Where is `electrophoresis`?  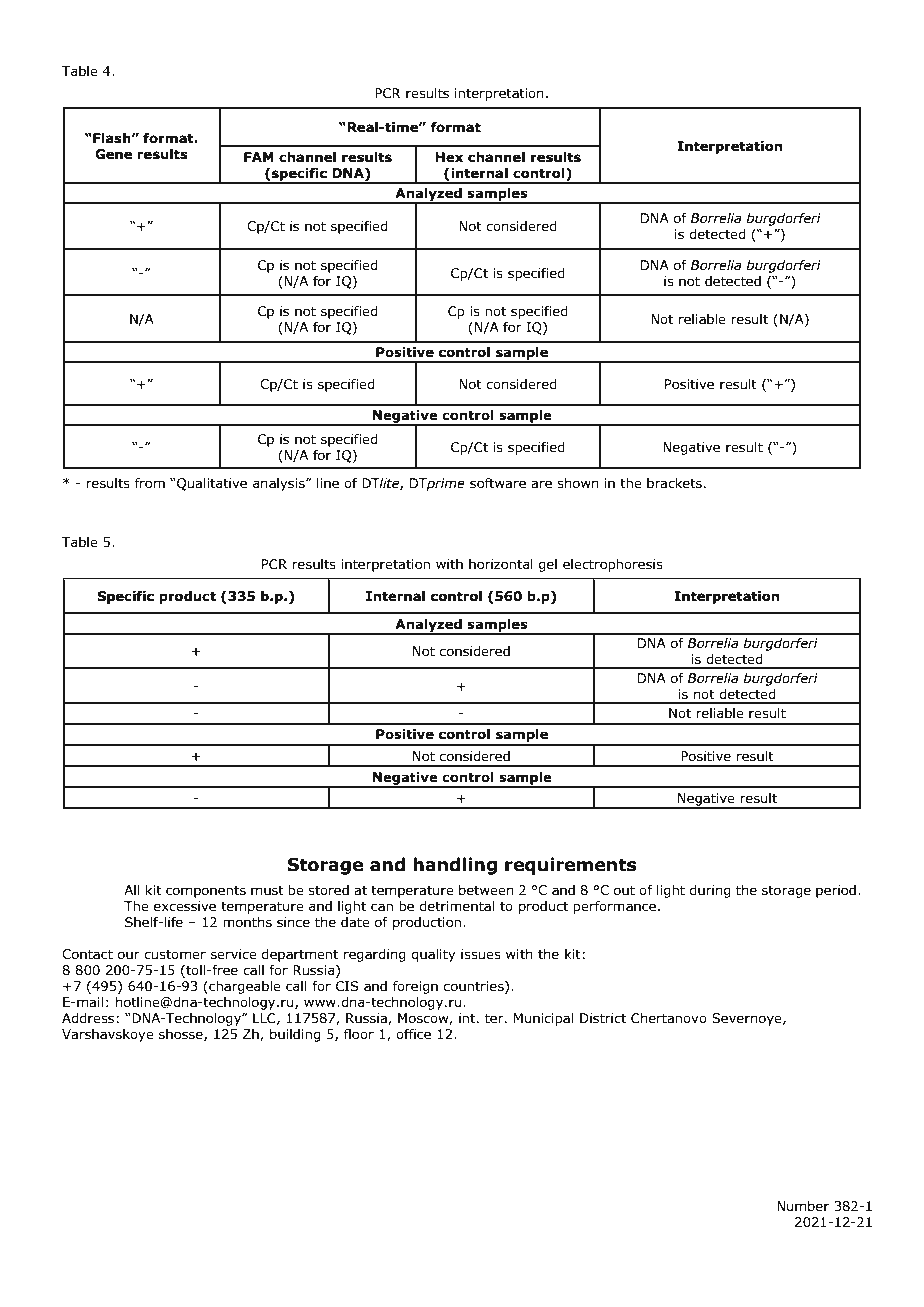
electrophoresis is located at coordinates (613, 565).
